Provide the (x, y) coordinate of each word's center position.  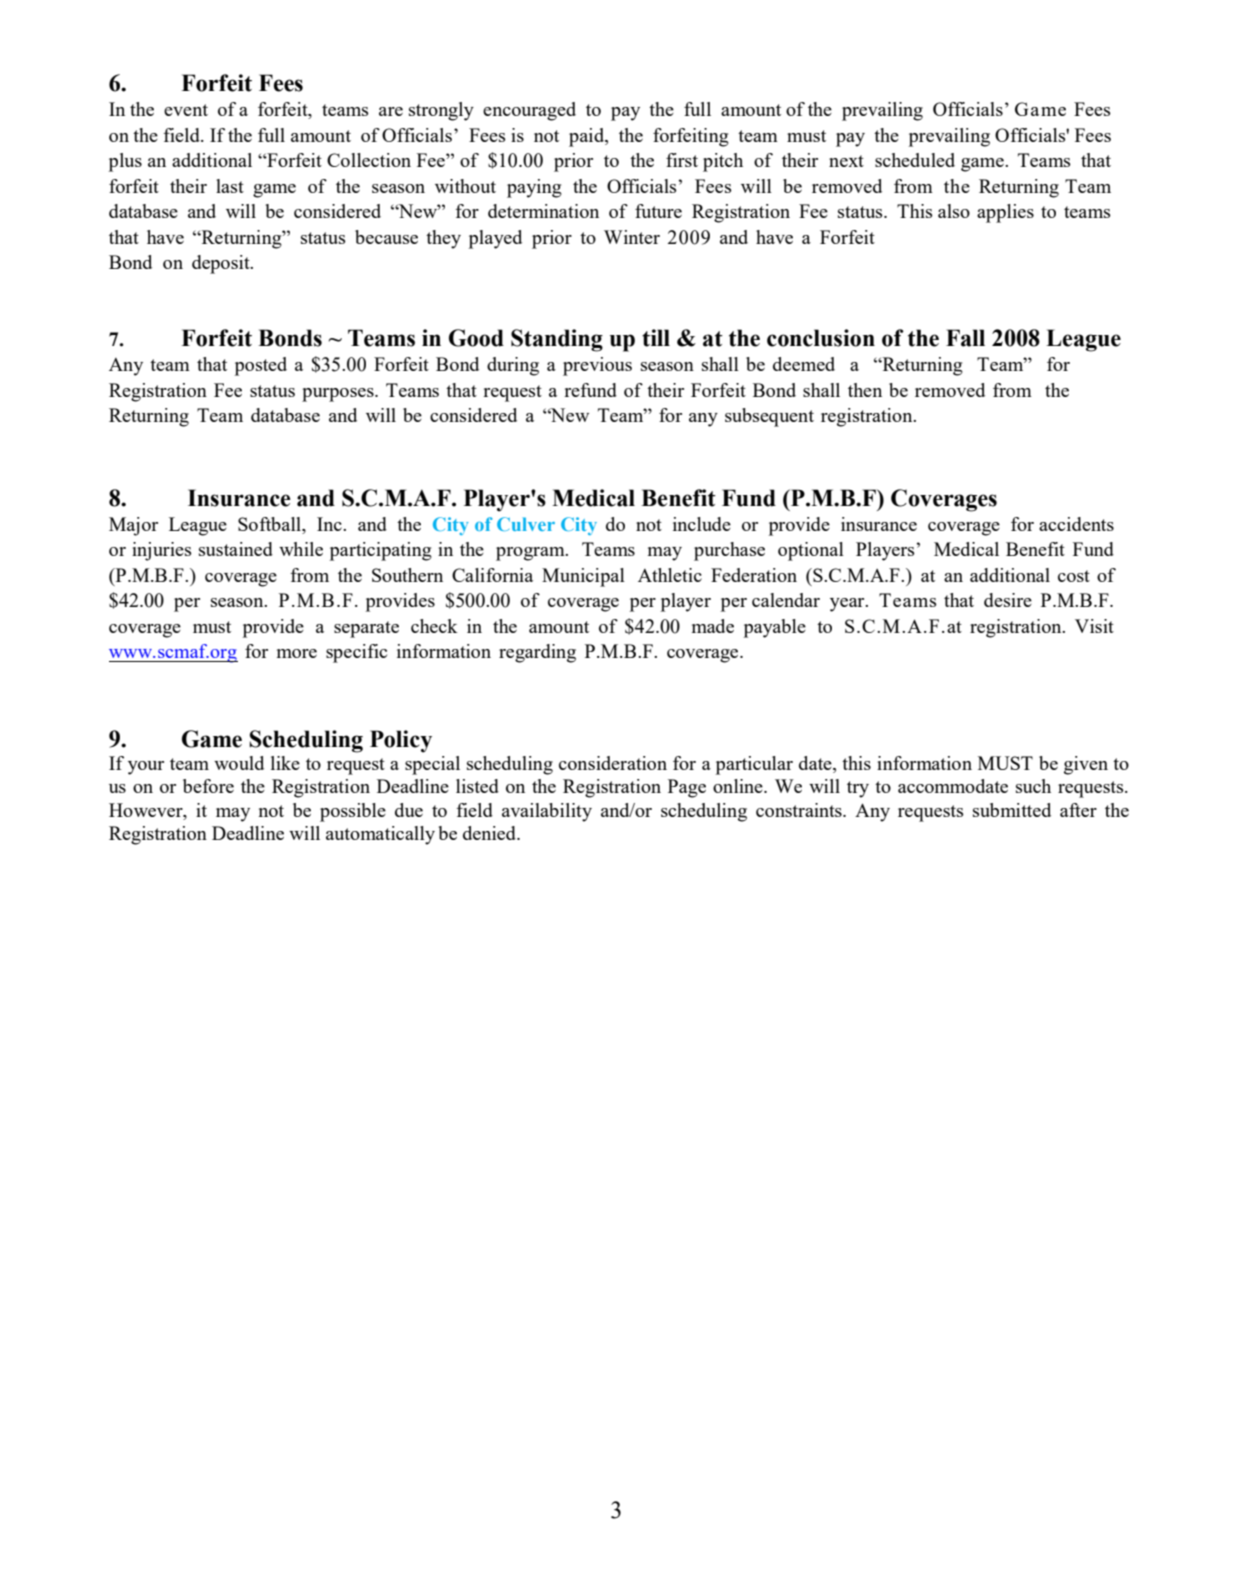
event (186, 110)
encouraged (529, 111)
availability (547, 812)
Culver (526, 524)
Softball (270, 525)
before (208, 786)
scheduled (915, 160)
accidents (1076, 524)
